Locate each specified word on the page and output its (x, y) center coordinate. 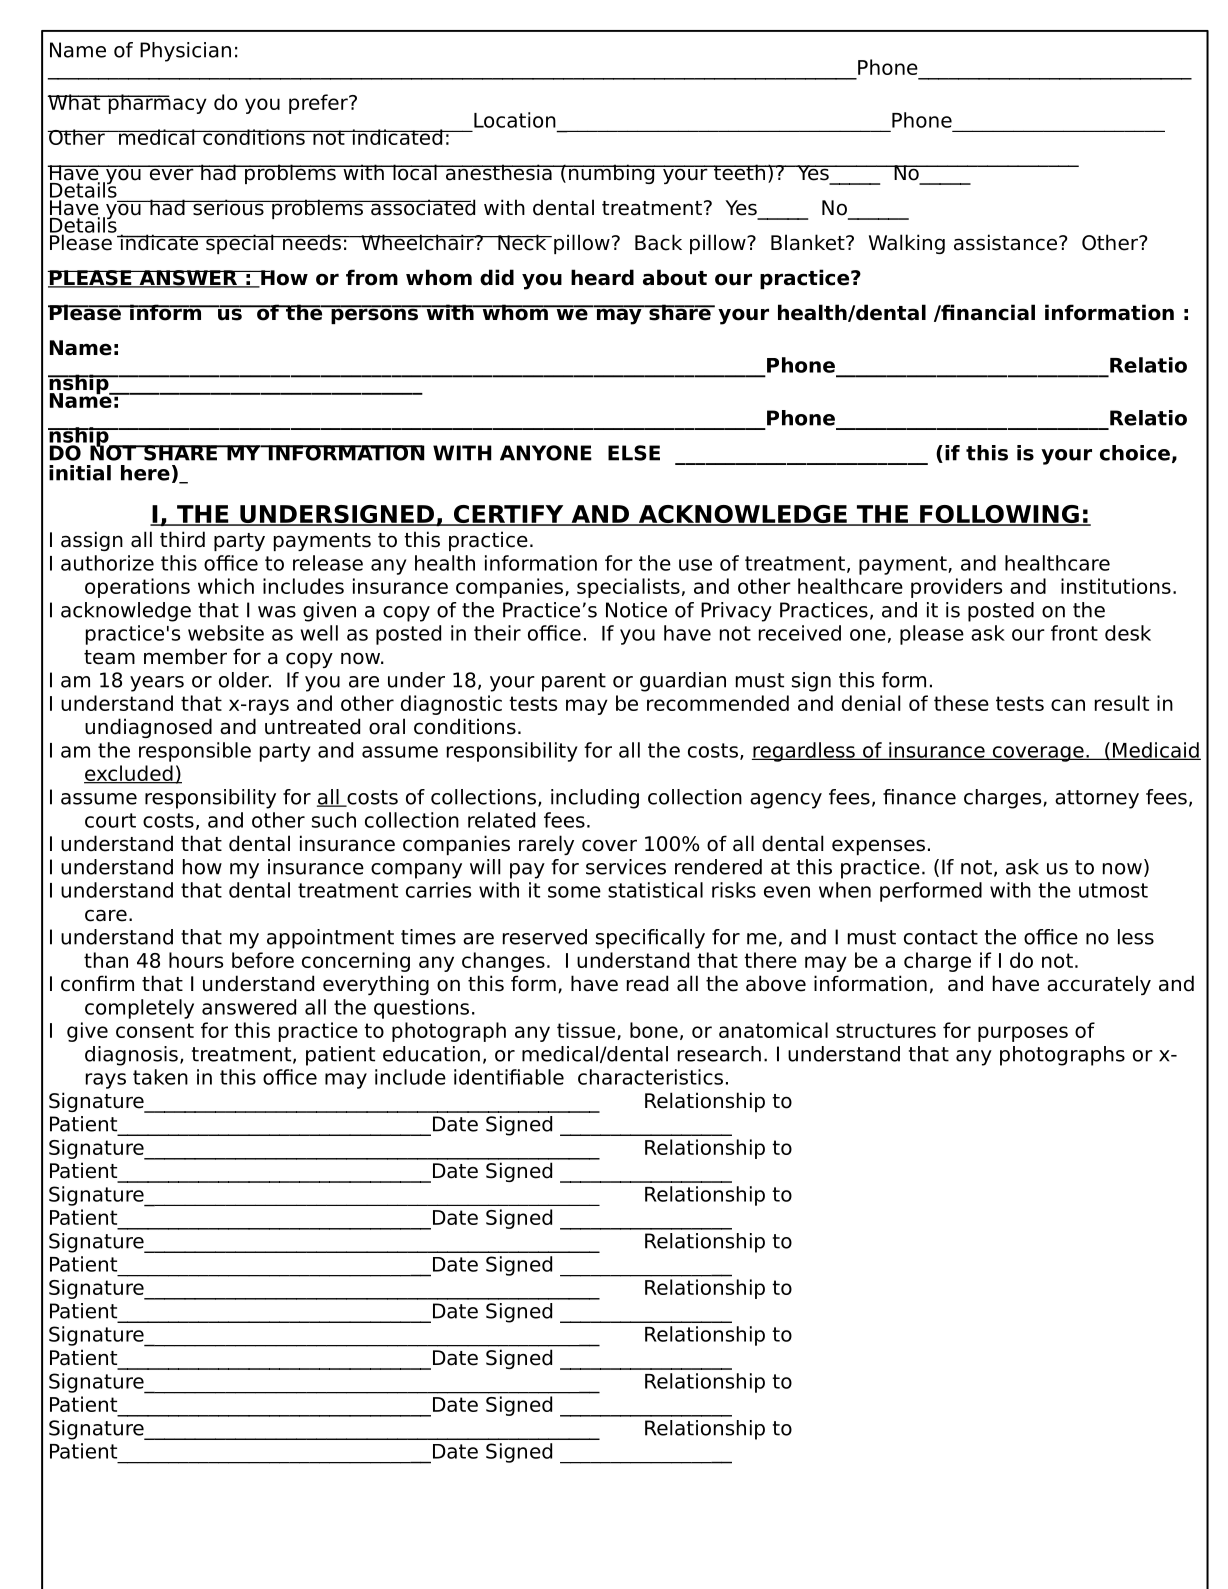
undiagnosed (148, 728)
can (1068, 705)
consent (155, 1030)
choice (1135, 453)
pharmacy (156, 104)
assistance (1005, 242)
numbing (612, 174)
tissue (587, 1031)
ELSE (634, 453)
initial (80, 473)
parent (574, 682)
